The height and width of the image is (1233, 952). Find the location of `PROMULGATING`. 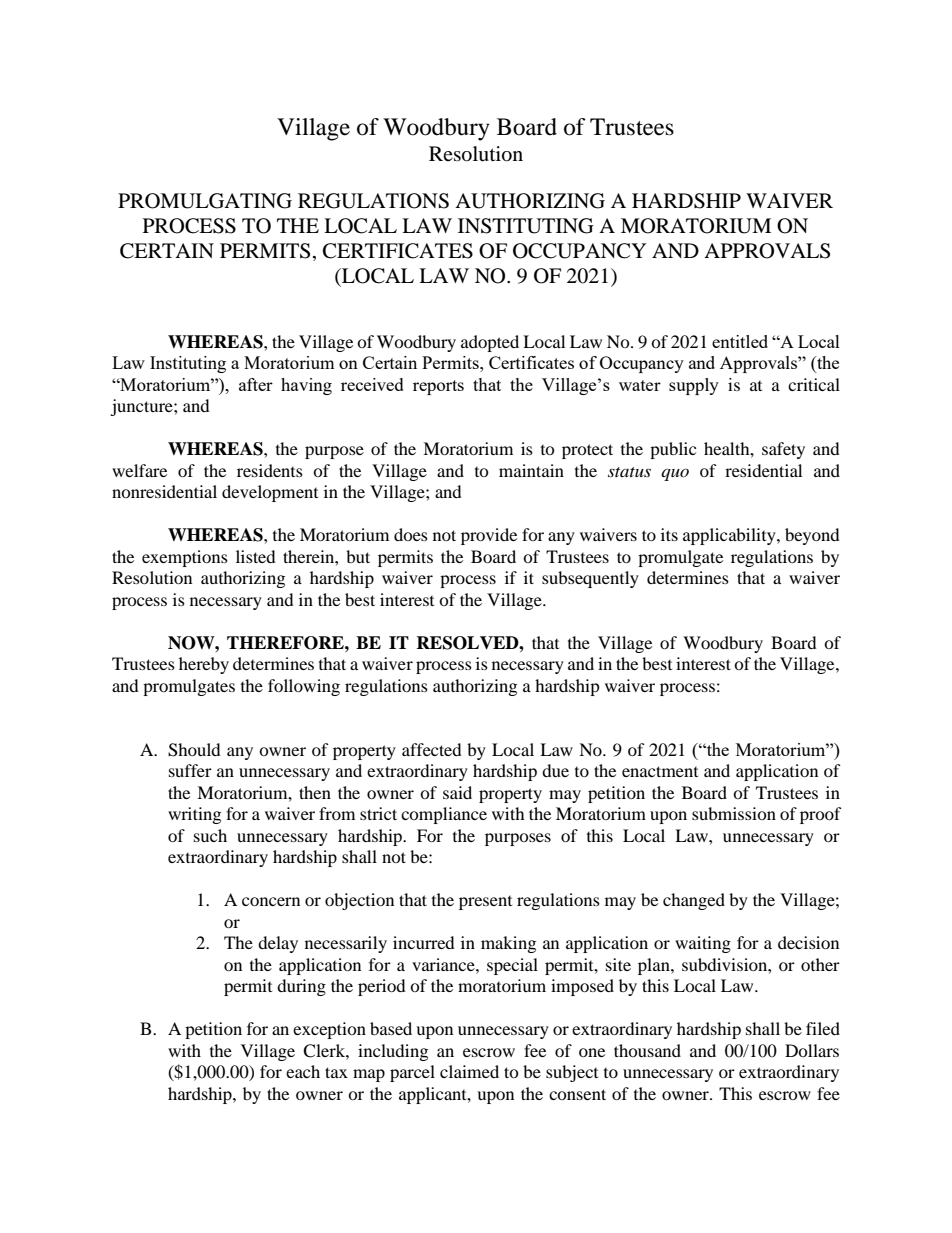

PROMULGATING is located at coordinates (205, 201).
